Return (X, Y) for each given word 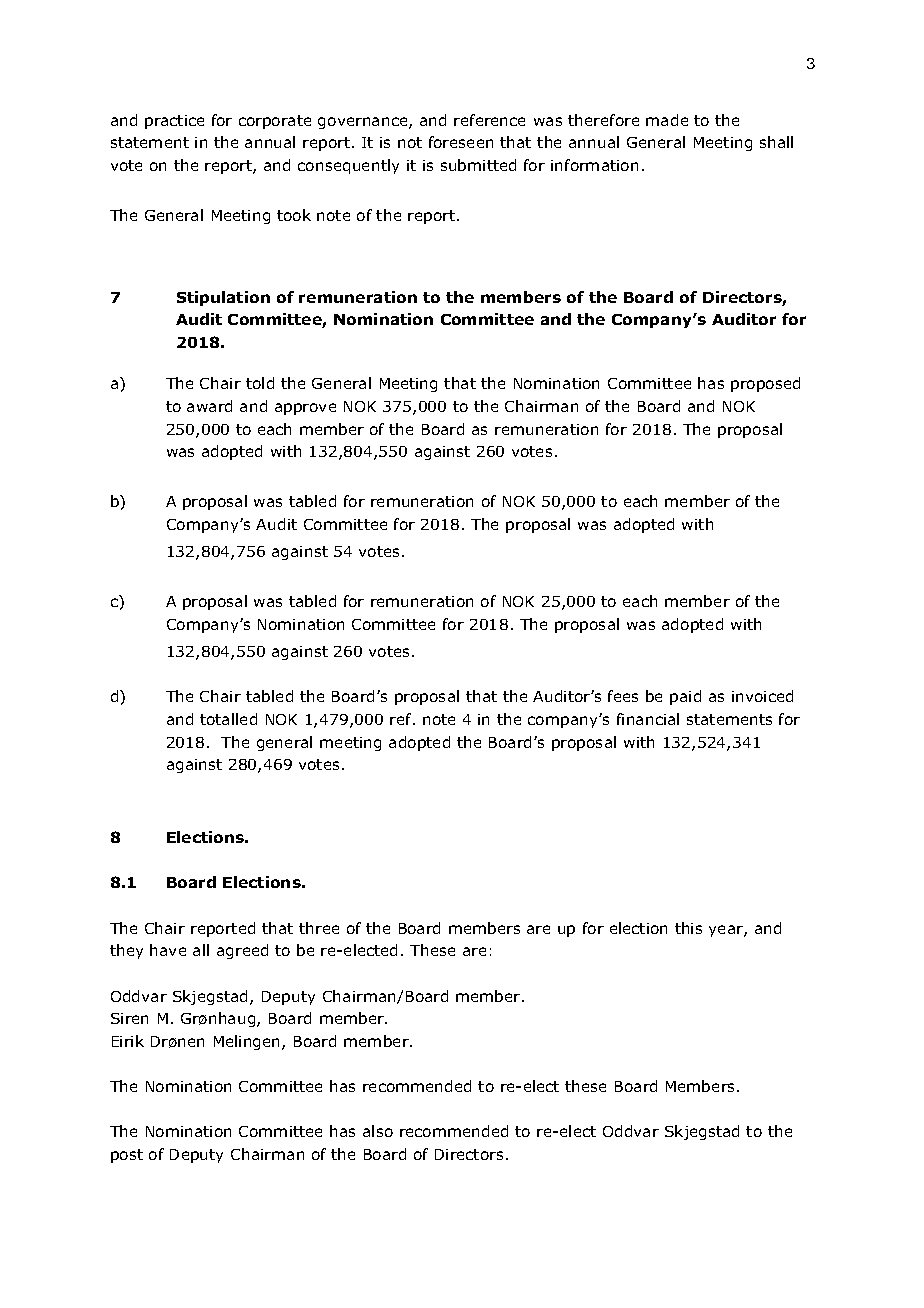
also (378, 1131)
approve (305, 409)
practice (174, 122)
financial (648, 719)
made (667, 120)
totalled (228, 719)
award (209, 406)
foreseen (461, 142)
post (127, 1156)
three (319, 928)
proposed (765, 384)
